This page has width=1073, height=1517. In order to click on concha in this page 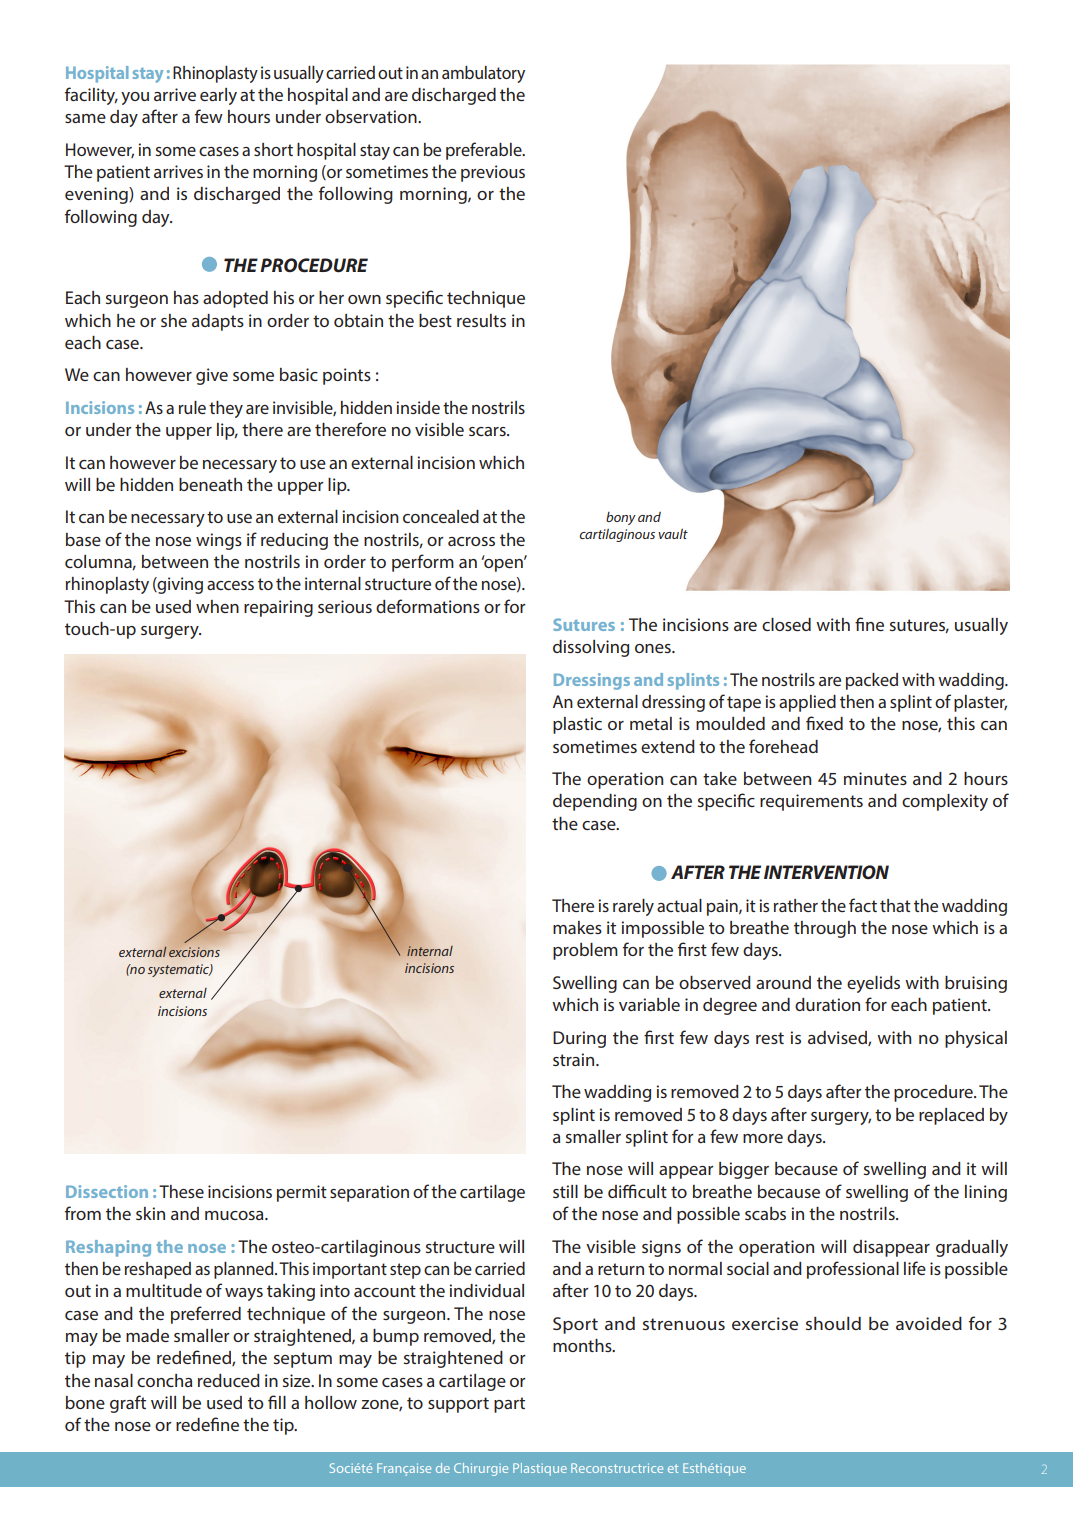, I will do `click(164, 1380)`.
